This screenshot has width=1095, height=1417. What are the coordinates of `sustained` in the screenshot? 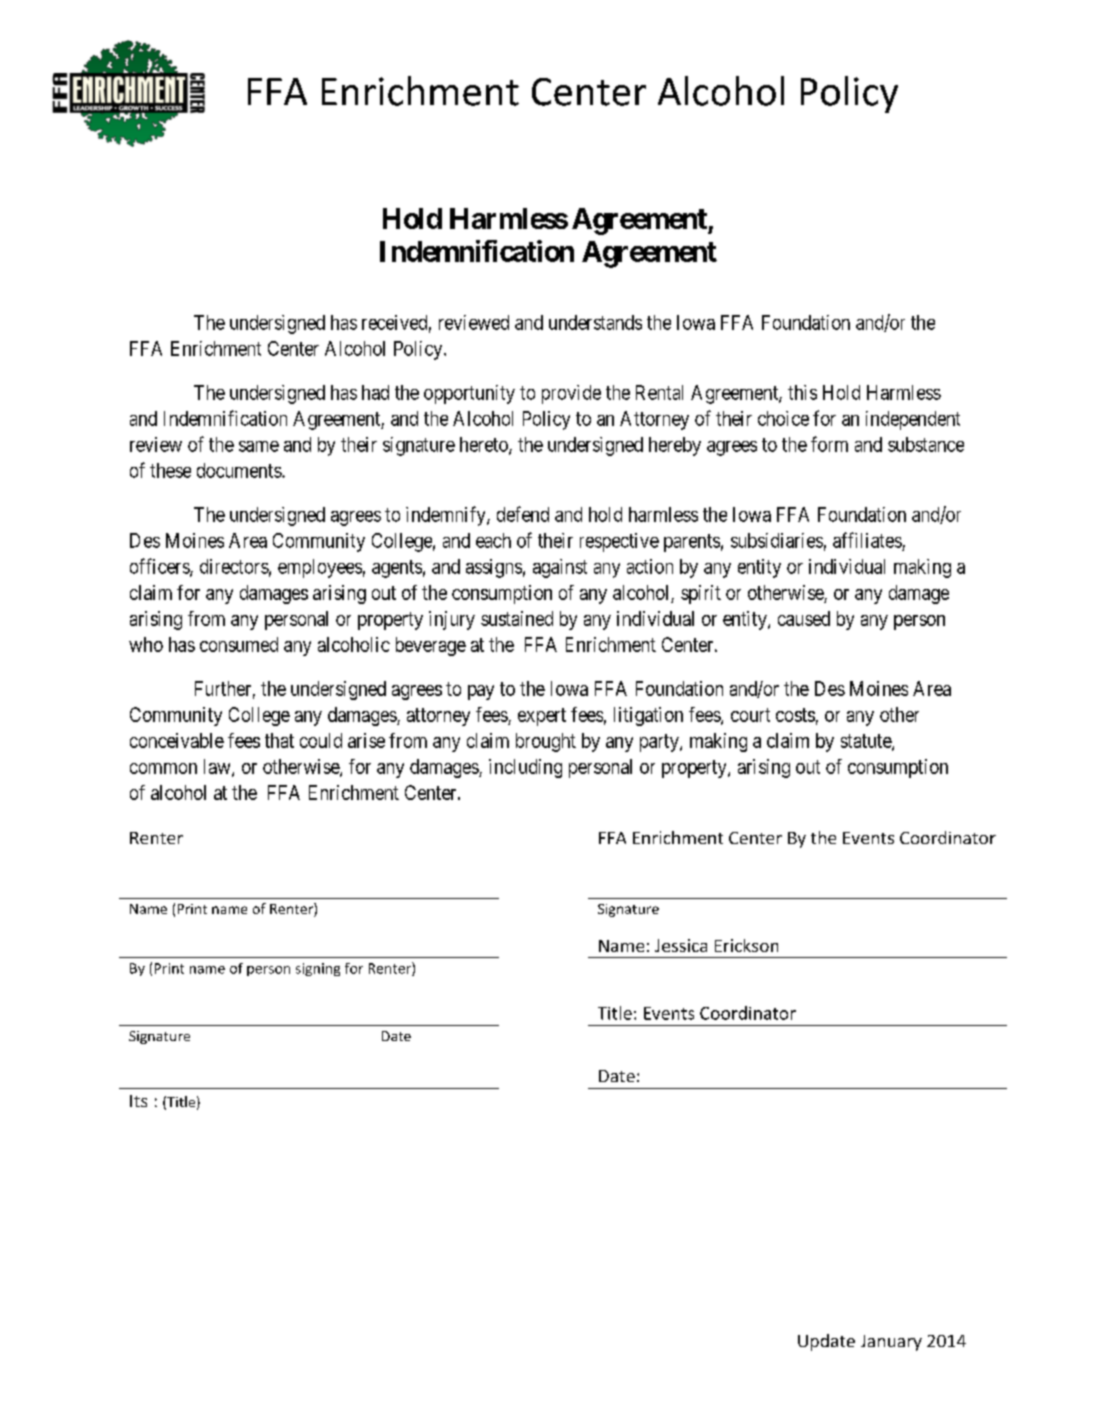 It's located at (517, 618).
